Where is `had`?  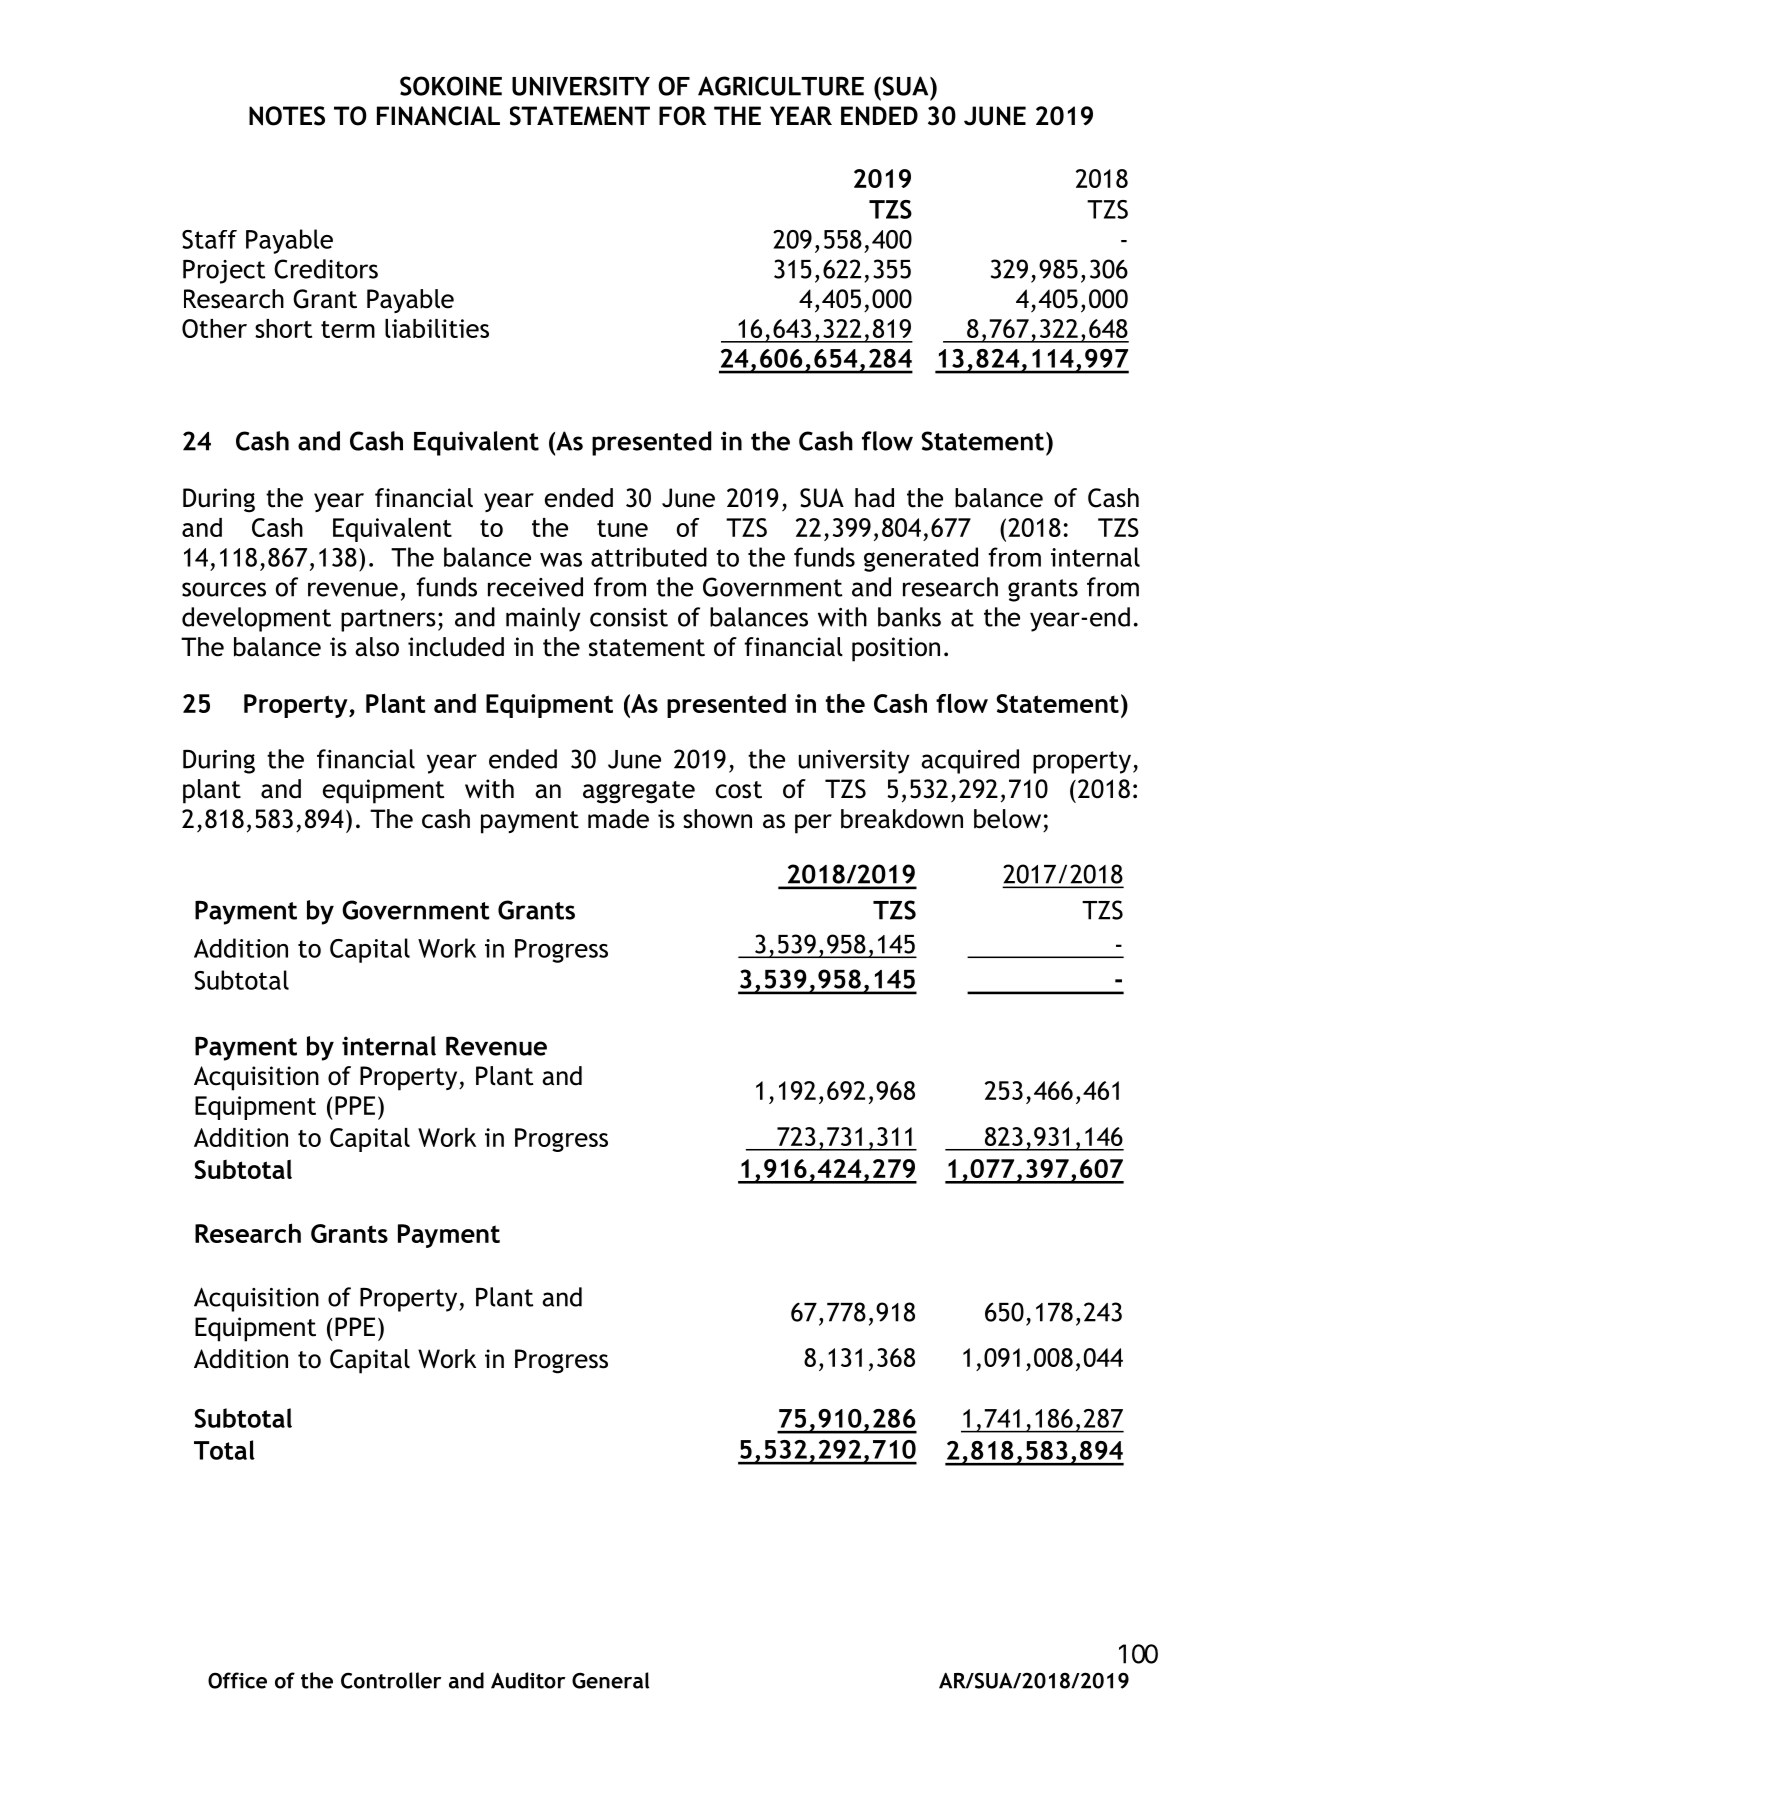
had is located at coordinates (874, 498).
